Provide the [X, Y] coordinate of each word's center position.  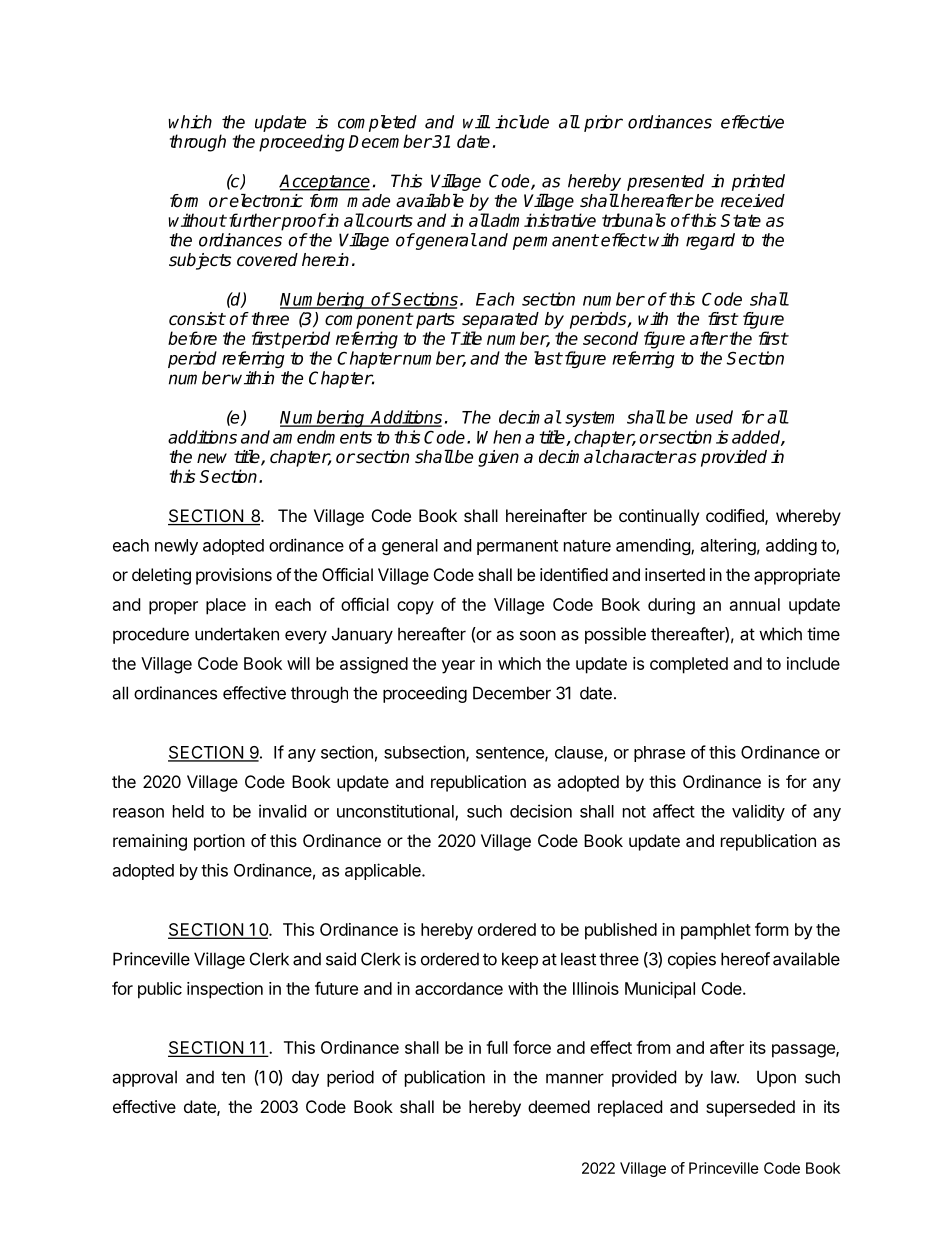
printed [758, 182]
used [714, 417]
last [548, 358]
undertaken [237, 634]
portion [219, 842]
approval [144, 1078]
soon [538, 635]
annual [755, 604]
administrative [542, 220]
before [192, 338]
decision [541, 811]
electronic [266, 201]
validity [758, 812]
